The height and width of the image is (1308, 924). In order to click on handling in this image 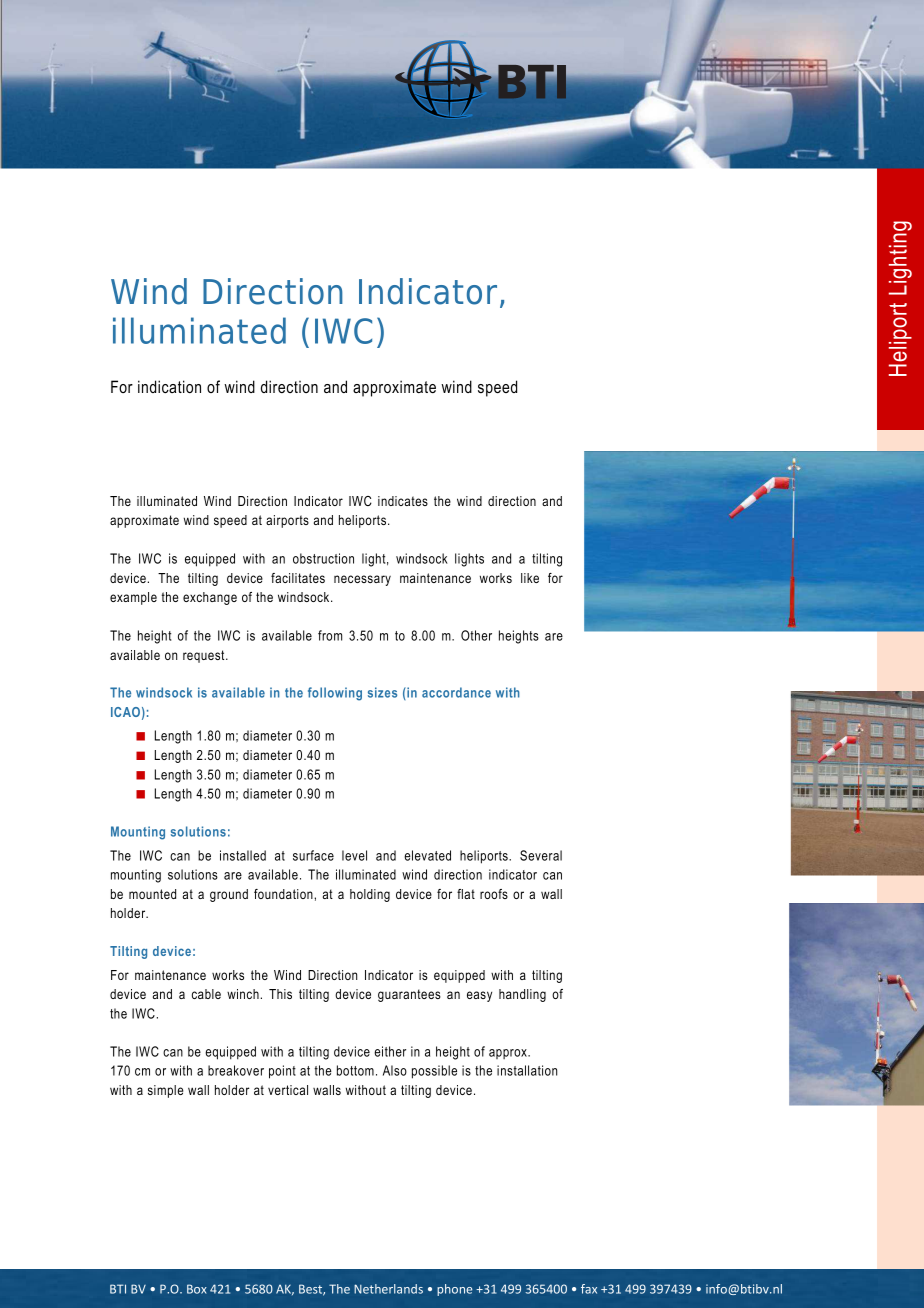, I will do `click(522, 995)`.
